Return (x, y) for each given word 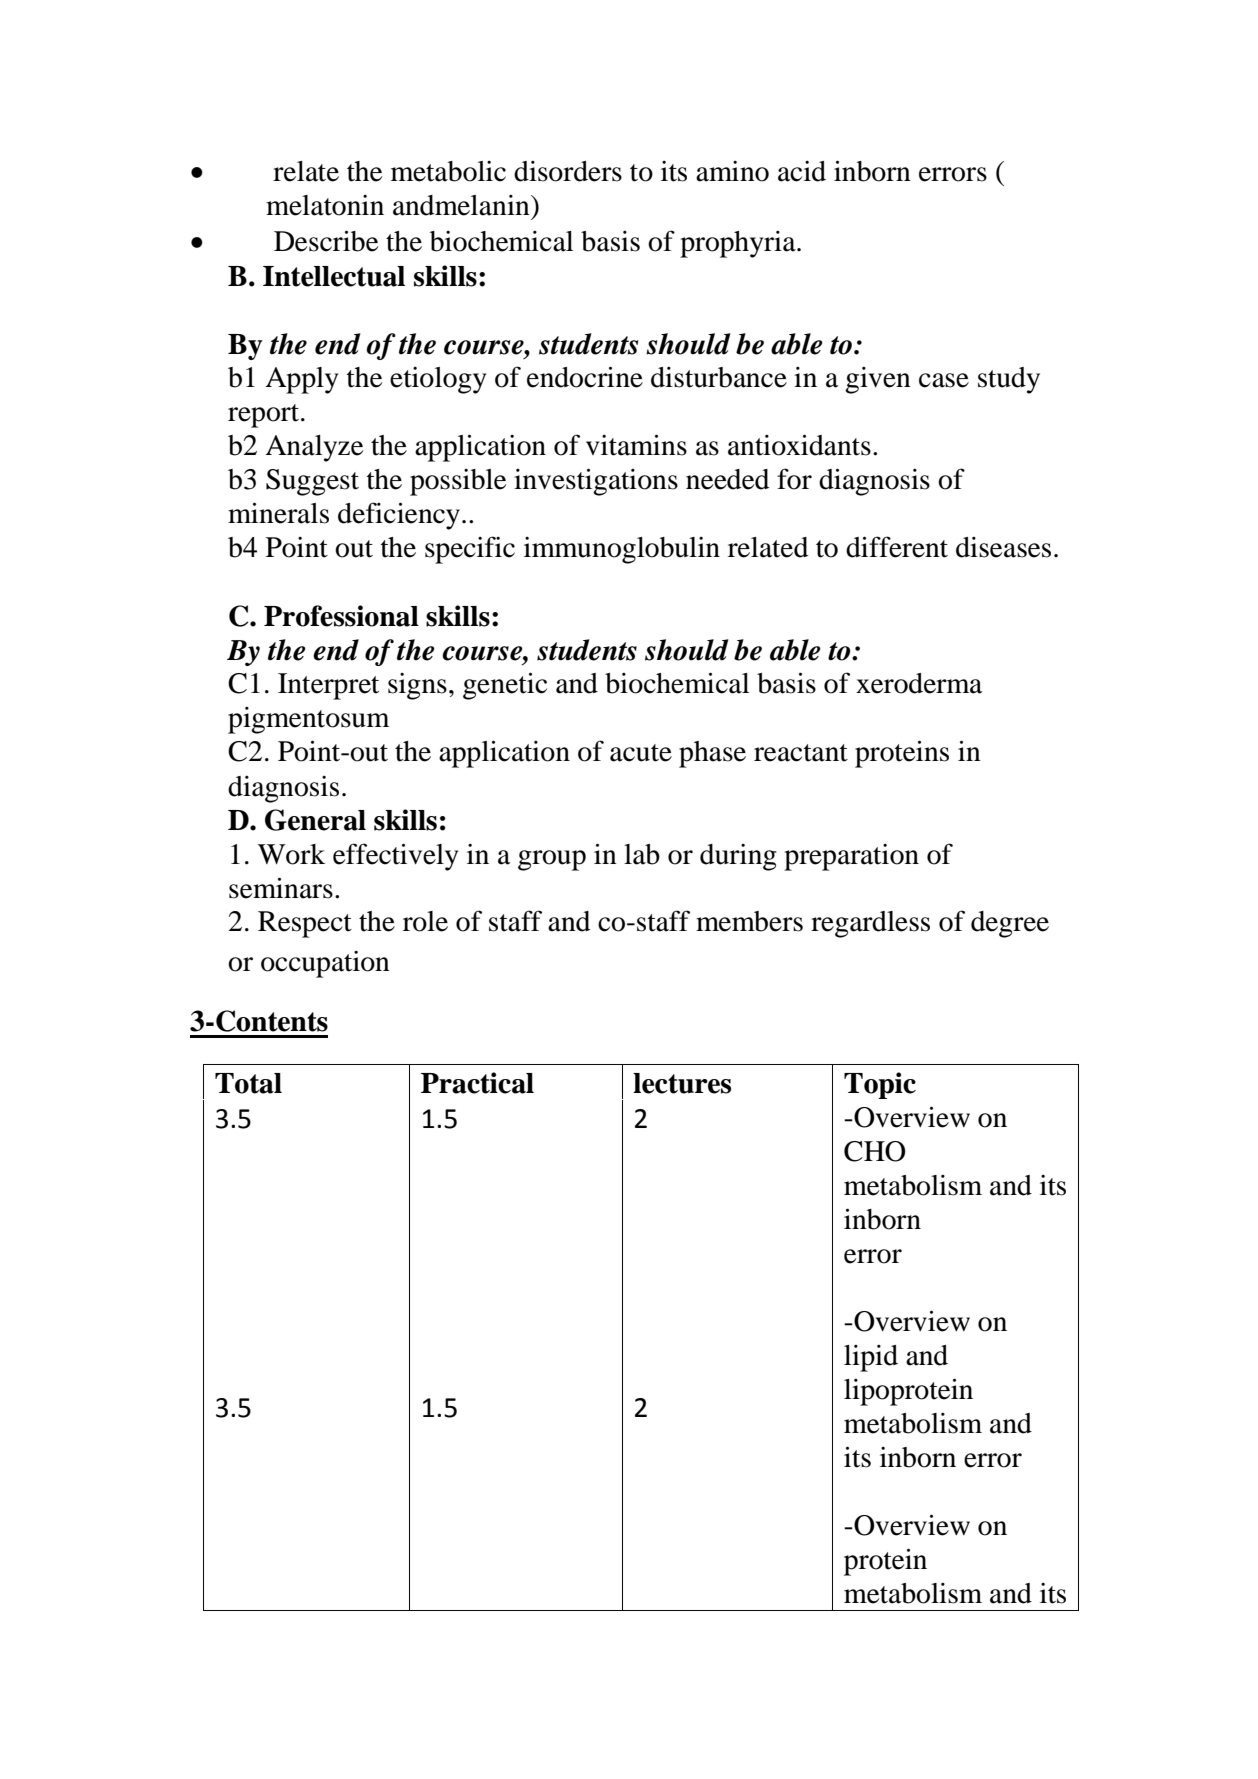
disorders (568, 171)
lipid (871, 1358)
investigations (596, 482)
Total (248, 1083)
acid (802, 171)
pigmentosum (308, 720)
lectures (682, 1083)
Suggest (312, 482)
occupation (325, 964)
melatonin (325, 205)
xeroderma (919, 683)
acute (641, 753)
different (897, 547)
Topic (880, 1085)
